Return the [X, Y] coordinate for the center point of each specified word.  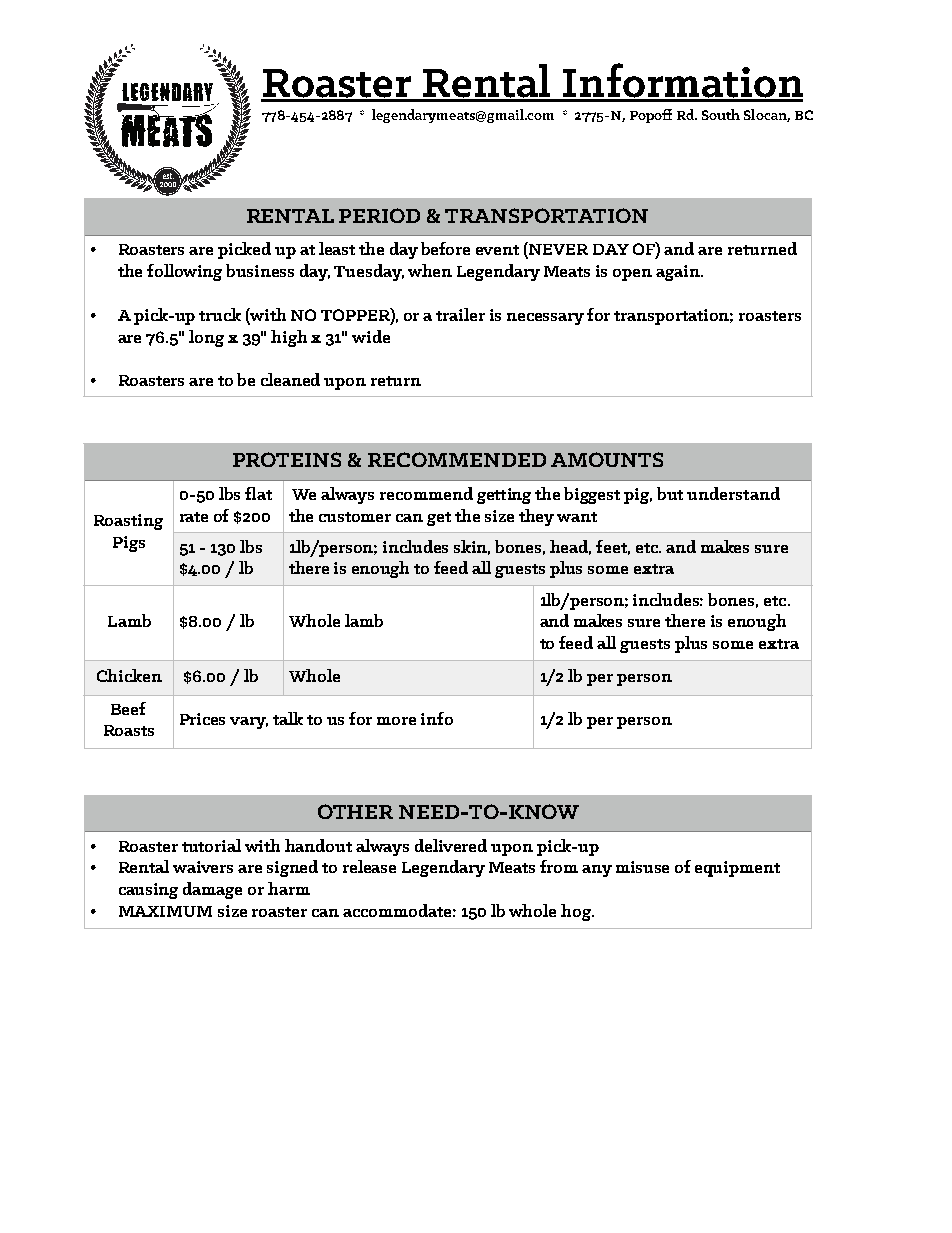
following [184, 272]
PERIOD [379, 215]
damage [212, 890]
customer [355, 517]
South [721, 114]
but [670, 493]
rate [194, 517]
